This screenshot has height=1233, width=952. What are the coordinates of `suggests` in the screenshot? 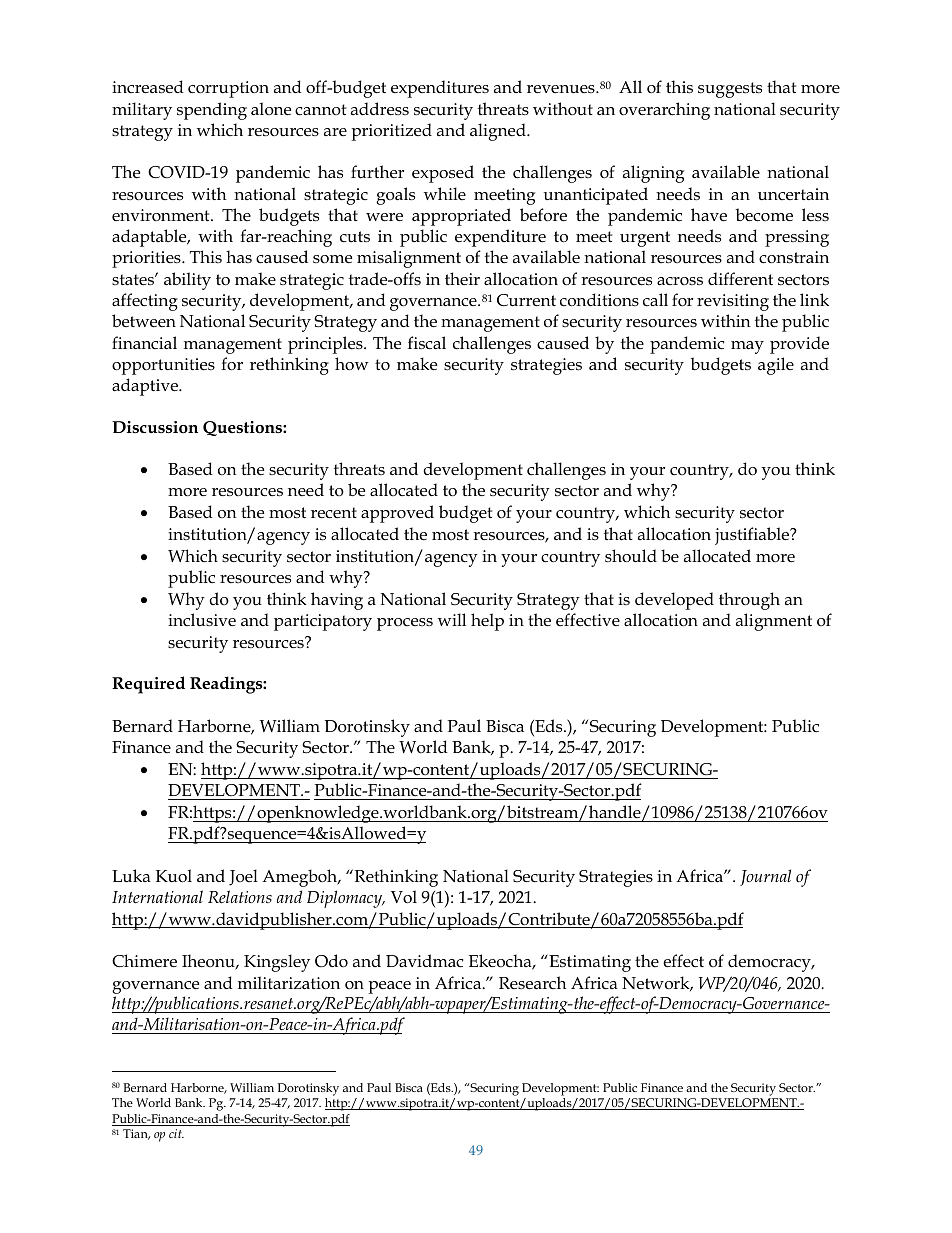 It's located at (730, 90).
